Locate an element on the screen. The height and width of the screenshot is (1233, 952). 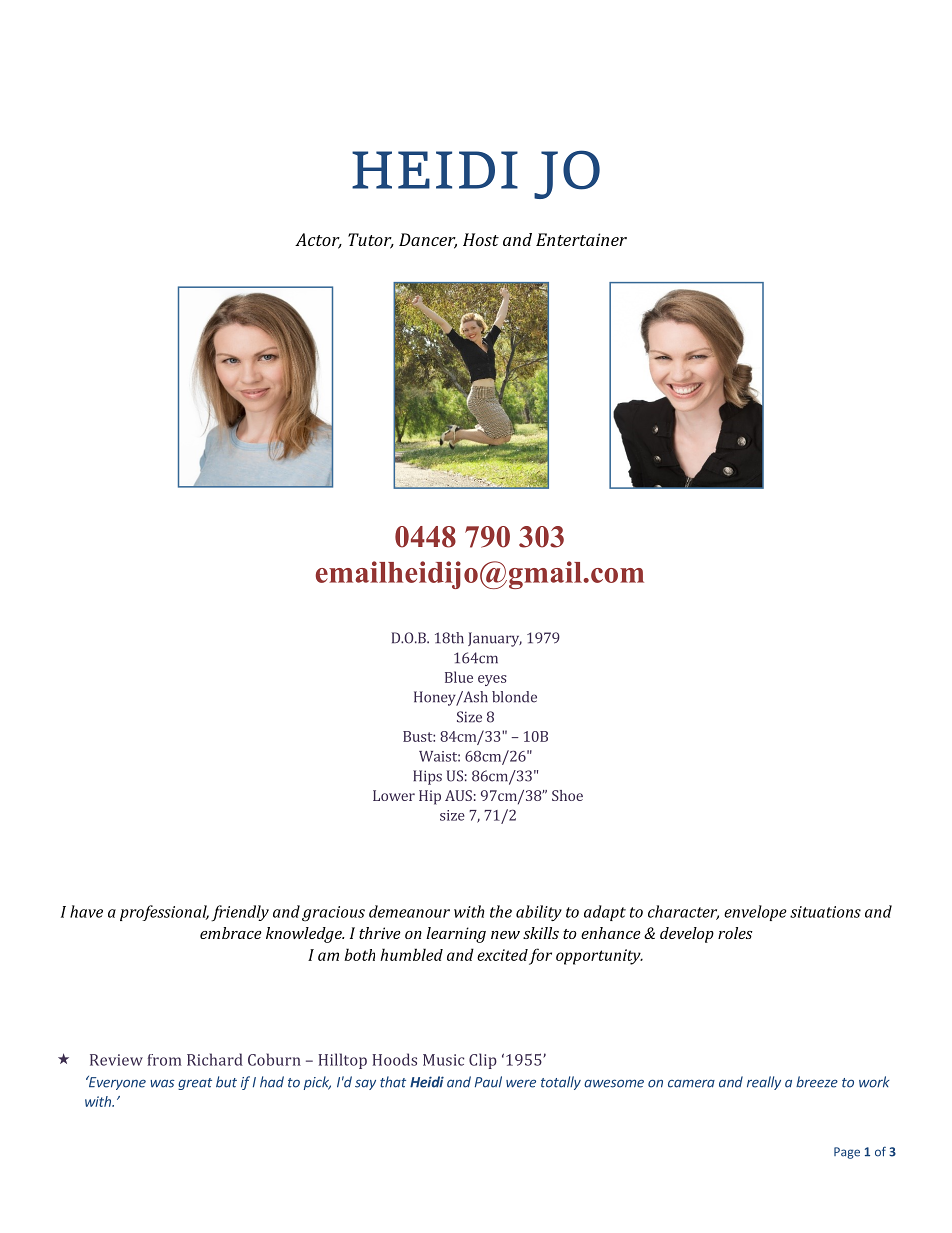
Host is located at coordinates (481, 239).
